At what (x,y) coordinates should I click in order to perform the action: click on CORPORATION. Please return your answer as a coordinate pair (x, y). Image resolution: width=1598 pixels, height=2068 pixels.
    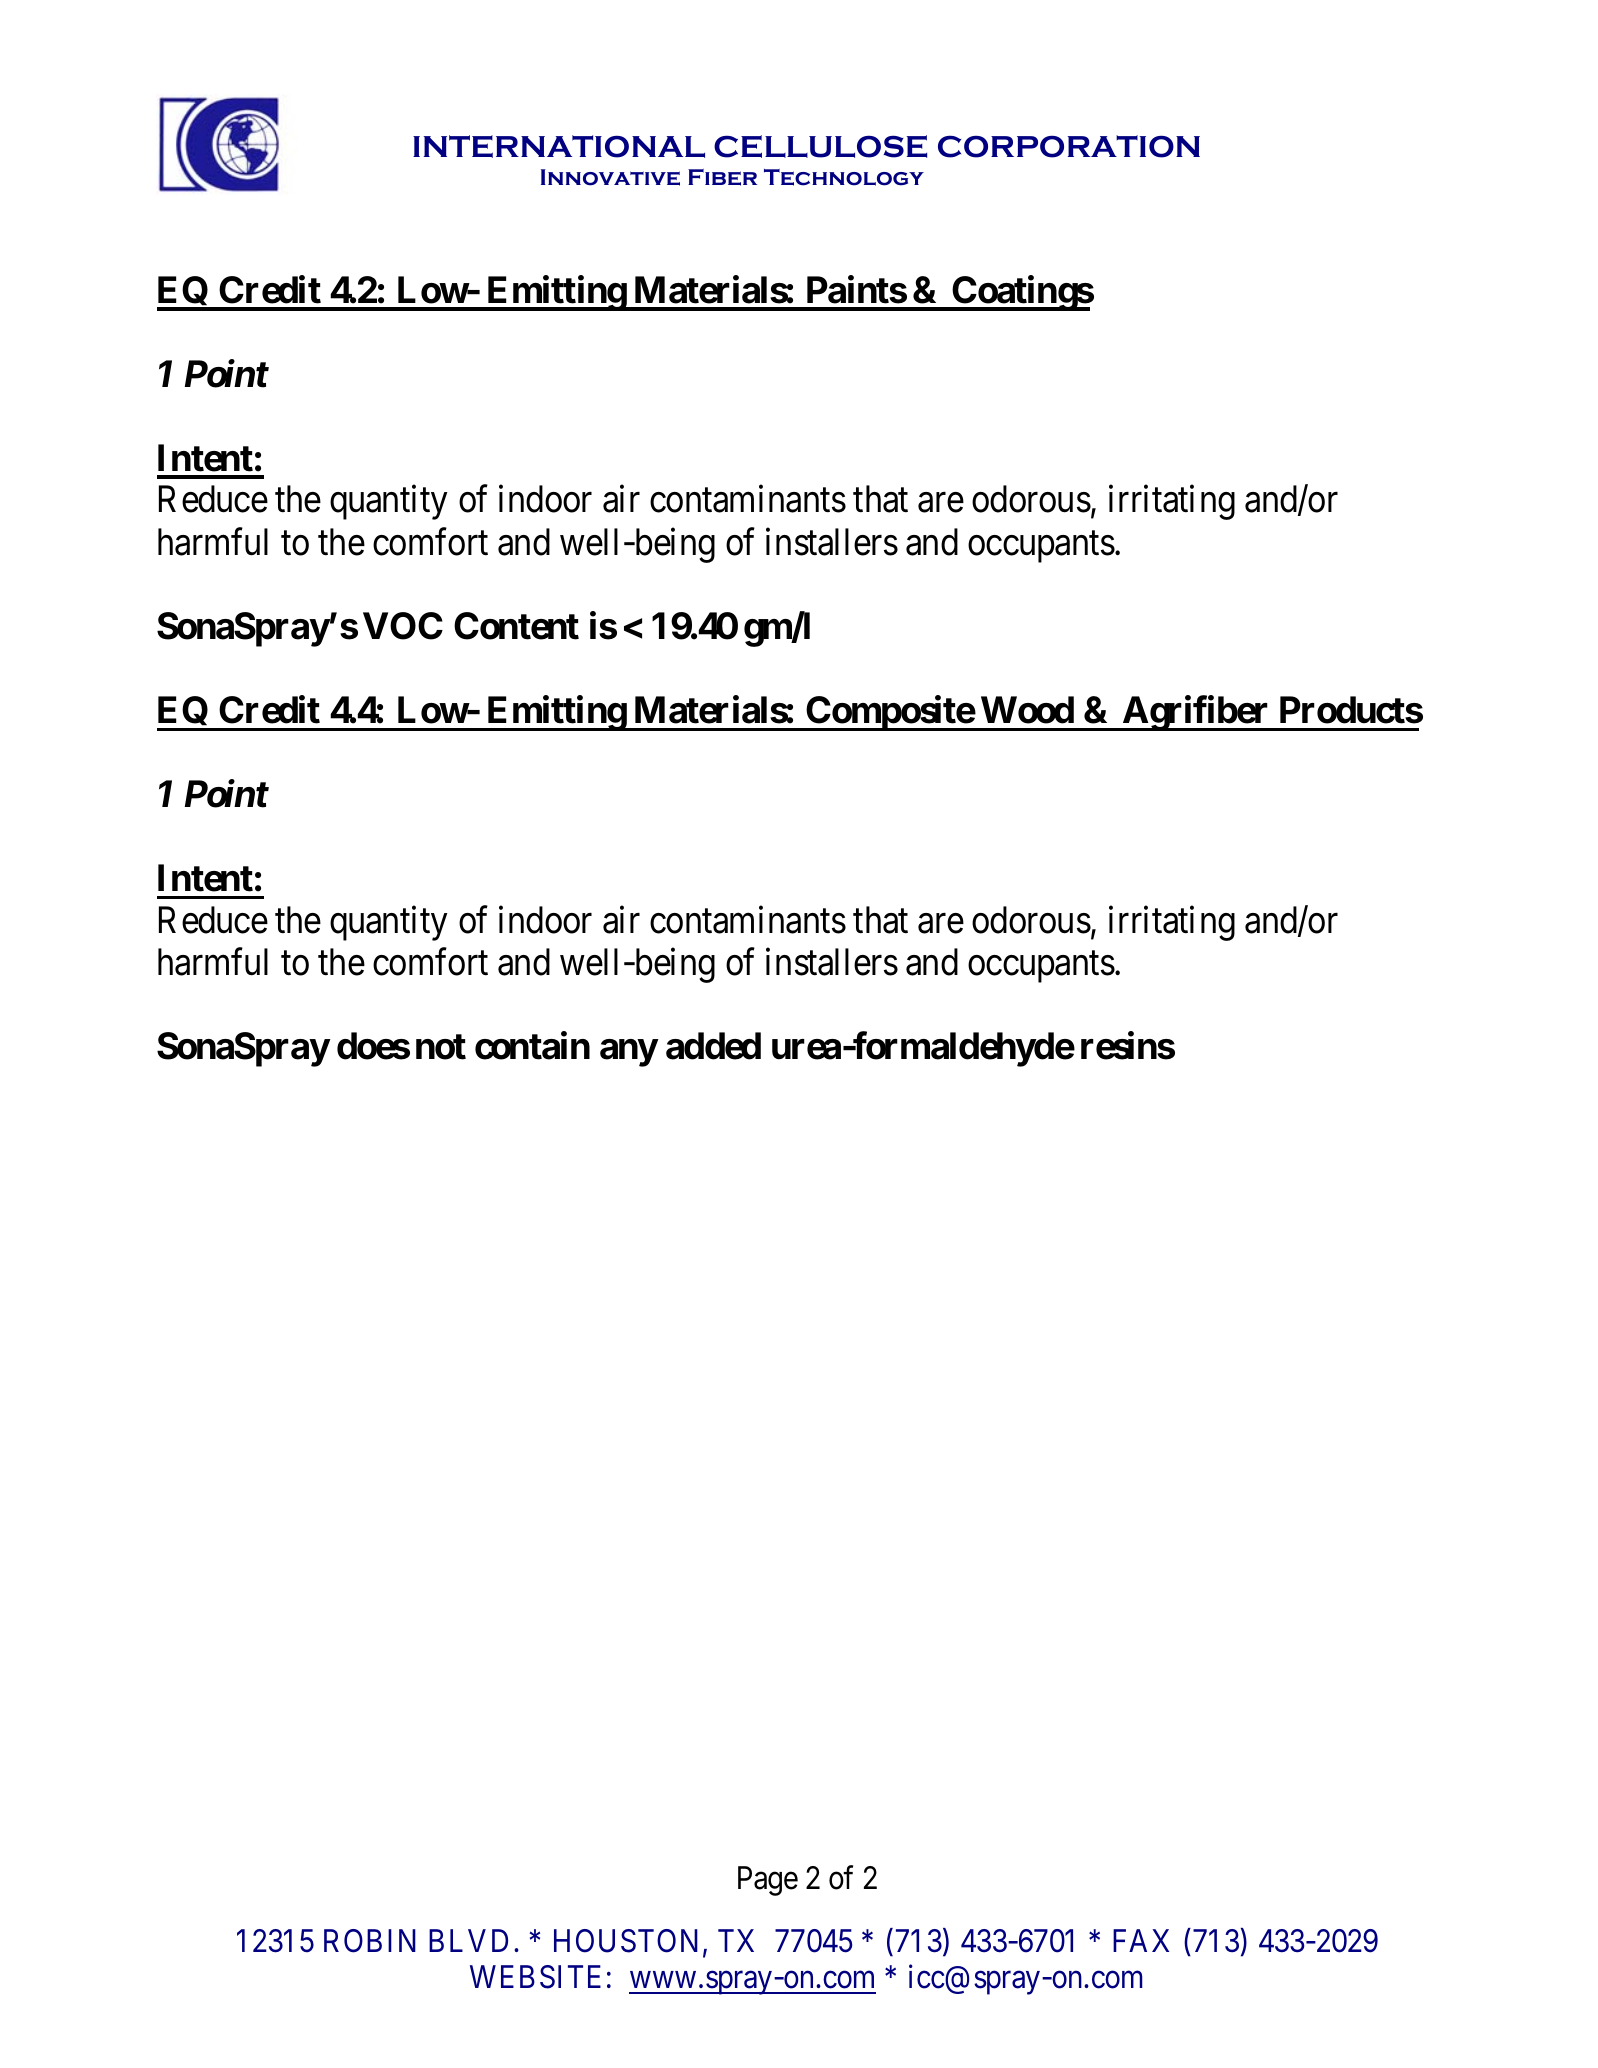
    Looking at the image, I should click on (1069, 146).
